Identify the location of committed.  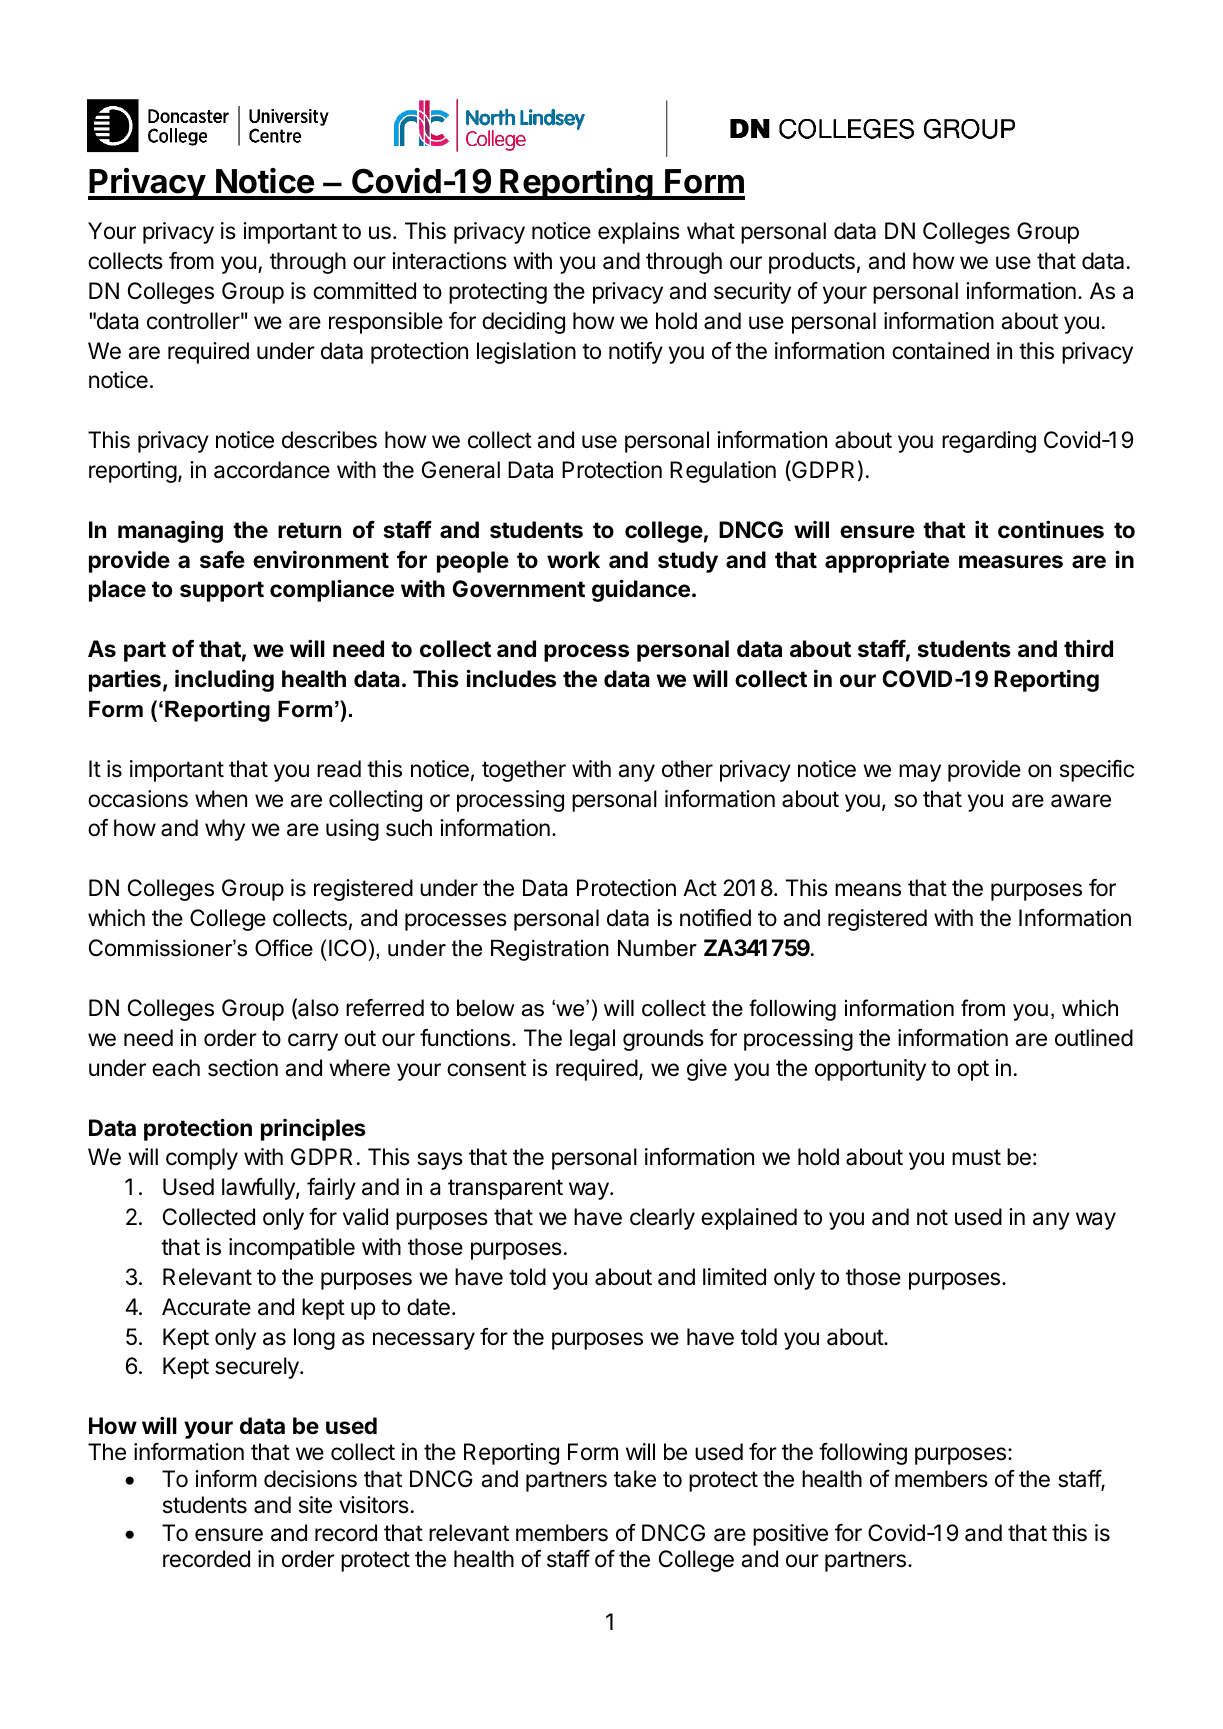
(364, 291).
